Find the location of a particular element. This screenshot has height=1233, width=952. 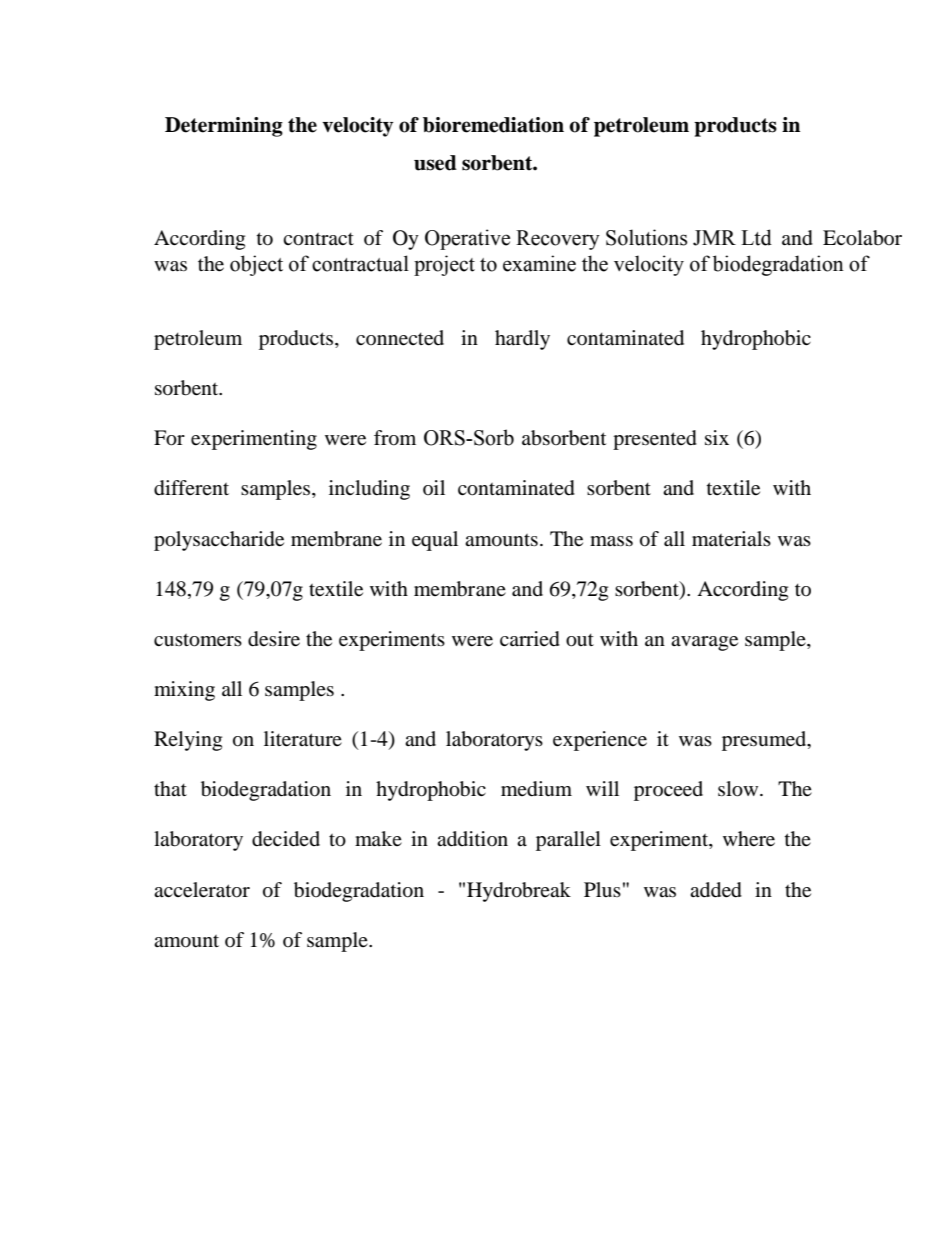

addition is located at coordinates (472, 839).
